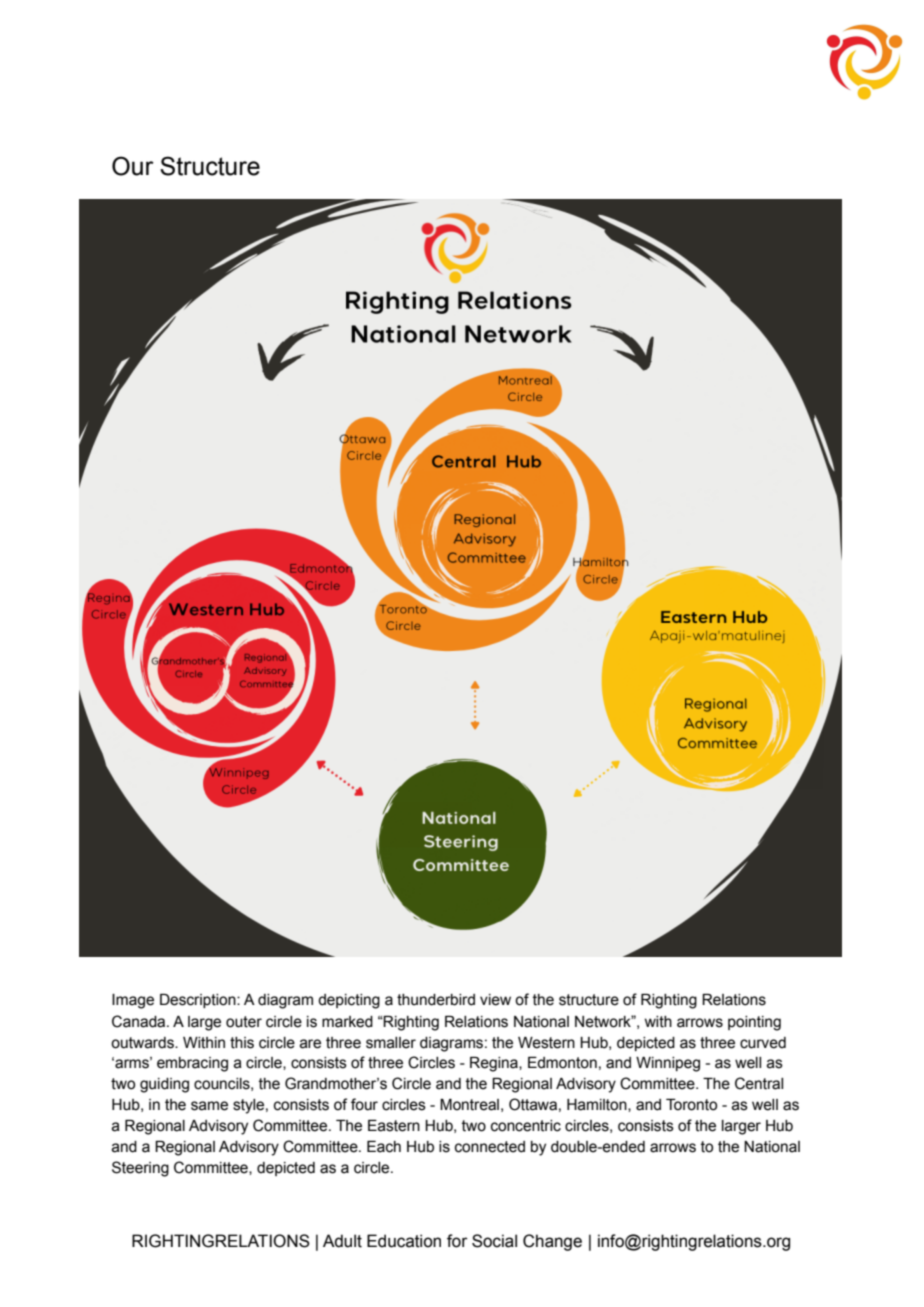  What do you see at coordinates (342, 1241) in the document?
I see `Adult` at bounding box center [342, 1241].
